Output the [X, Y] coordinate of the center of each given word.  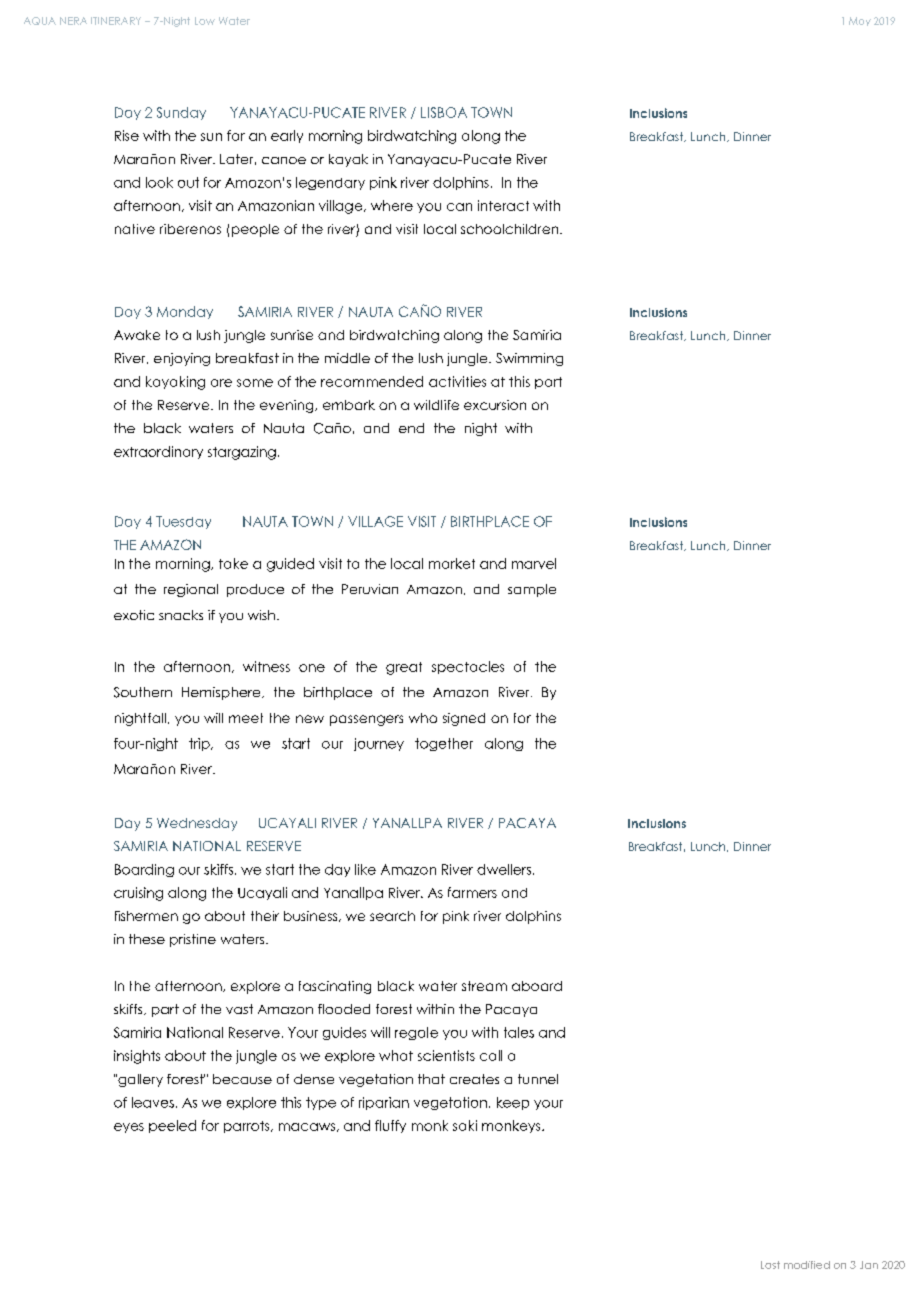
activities [457, 381]
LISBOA [444, 112]
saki [465, 1125]
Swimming [529, 359]
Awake [137, 335]
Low [205, 21]
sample [532, 590]
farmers [472, 892]
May [860, 21]
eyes [129, 1128]
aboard [537, 986]
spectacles [468, 667]
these [147, 939]
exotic [134, 615]
